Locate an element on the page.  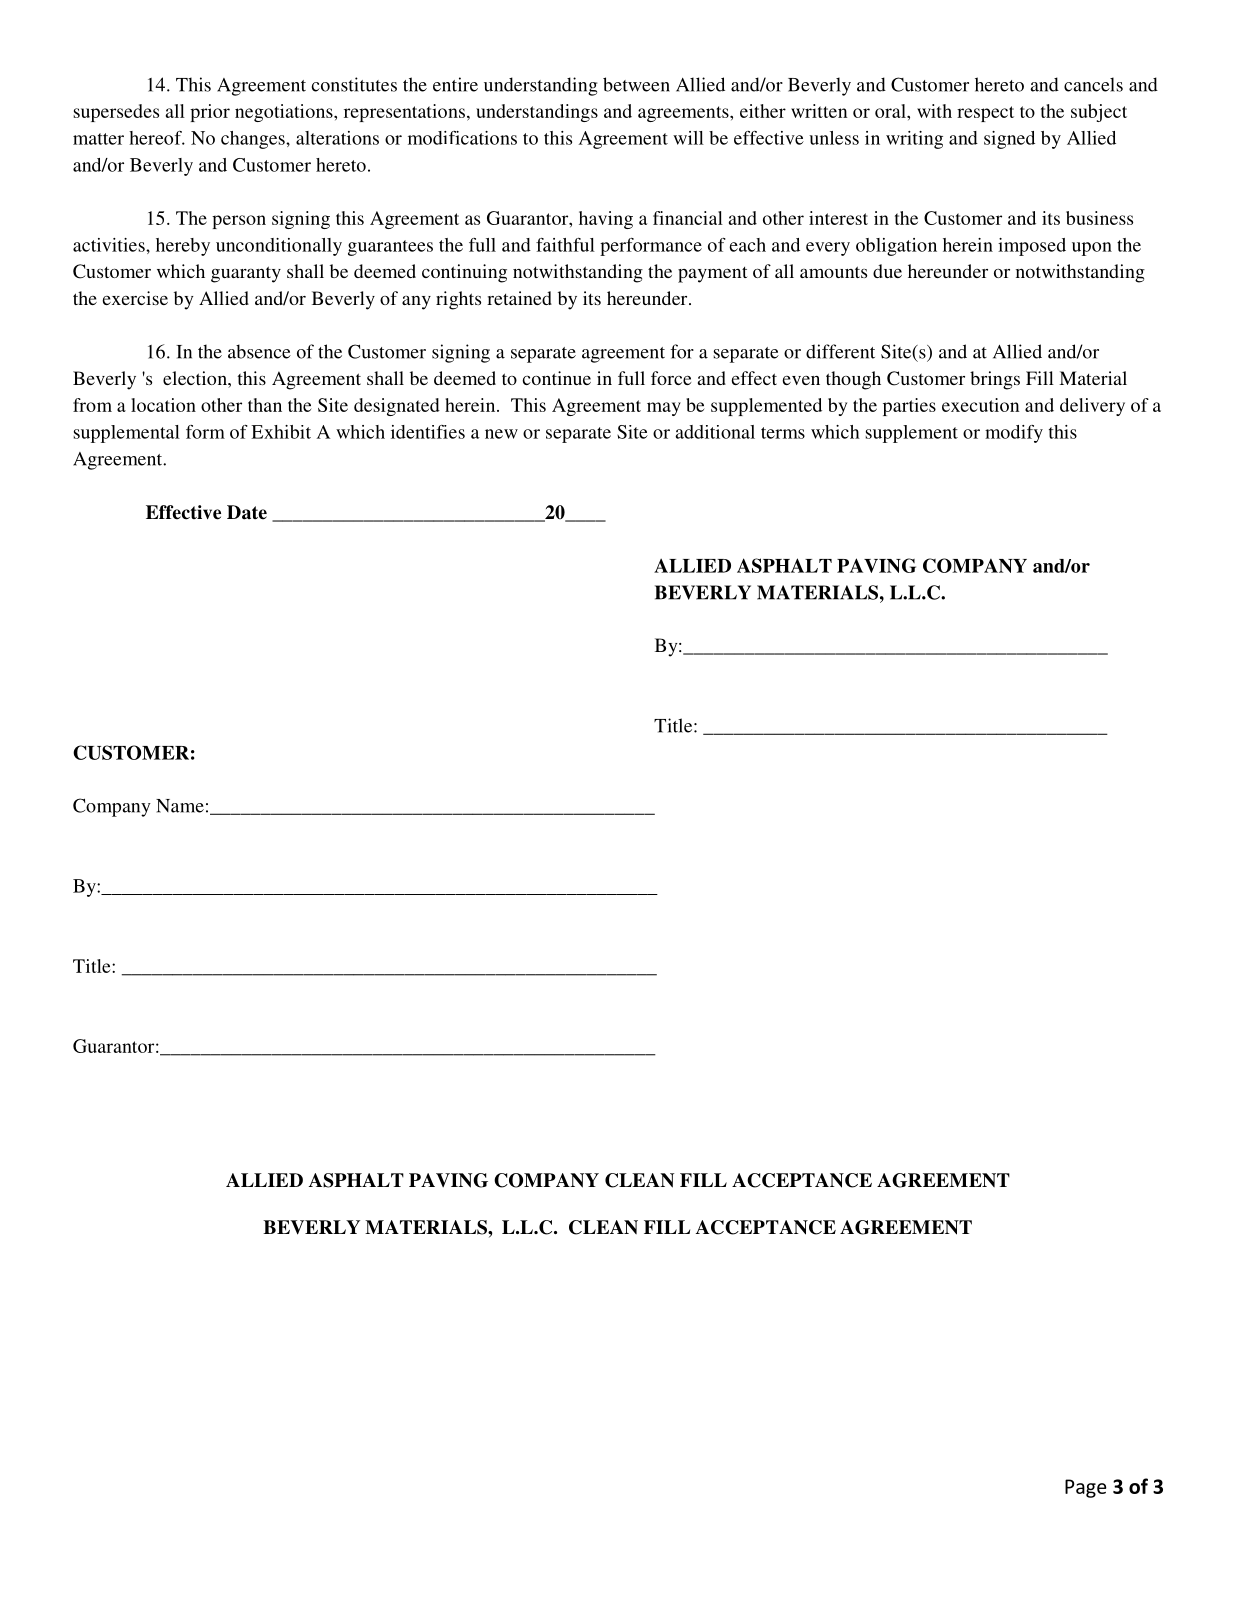
Page is located at coordinates (1086, 1488).
